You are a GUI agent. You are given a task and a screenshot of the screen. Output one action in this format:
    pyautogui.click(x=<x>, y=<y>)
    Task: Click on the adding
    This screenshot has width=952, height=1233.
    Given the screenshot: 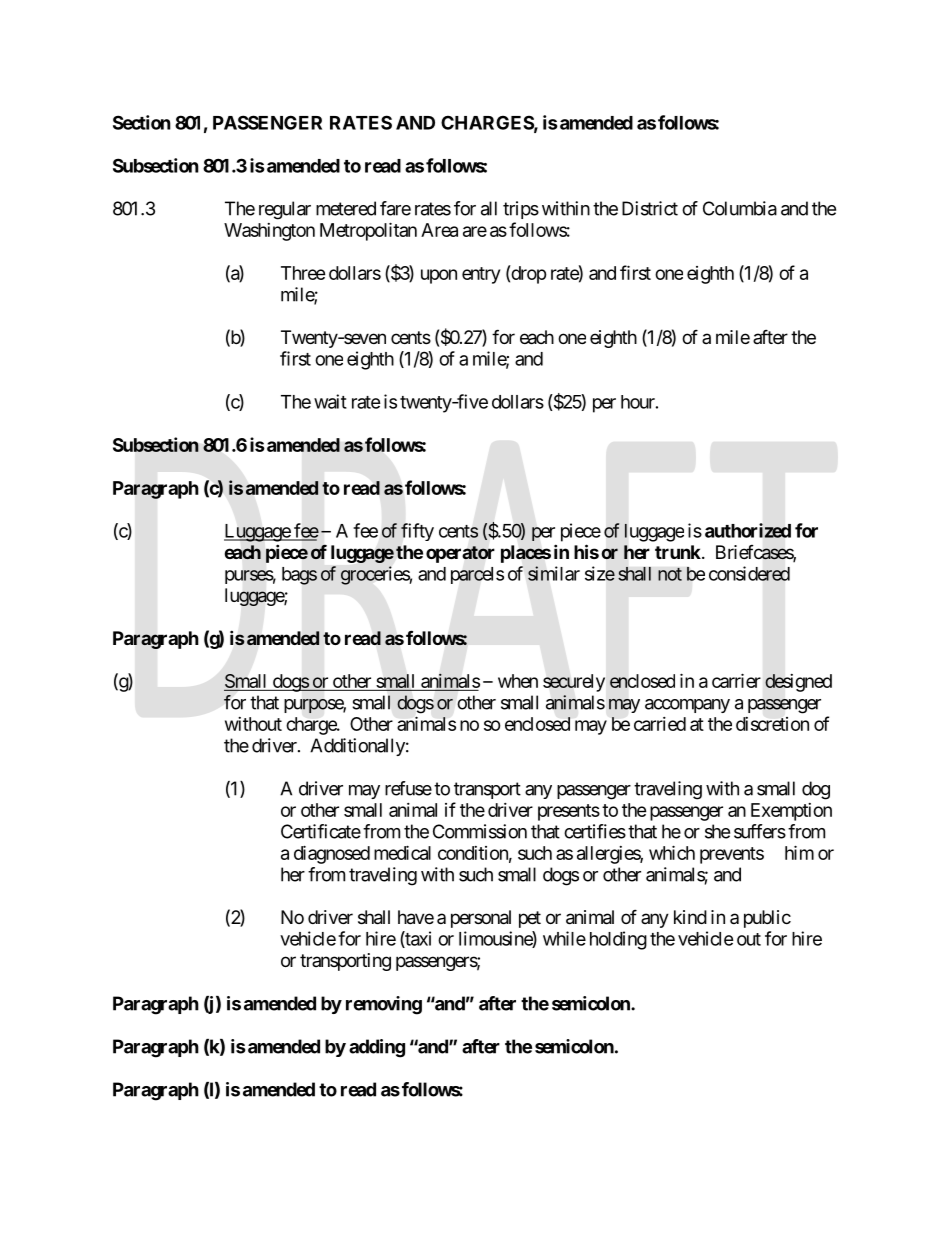 What is the action you would take?
    pyautogui.click(x=377, y=1048)
